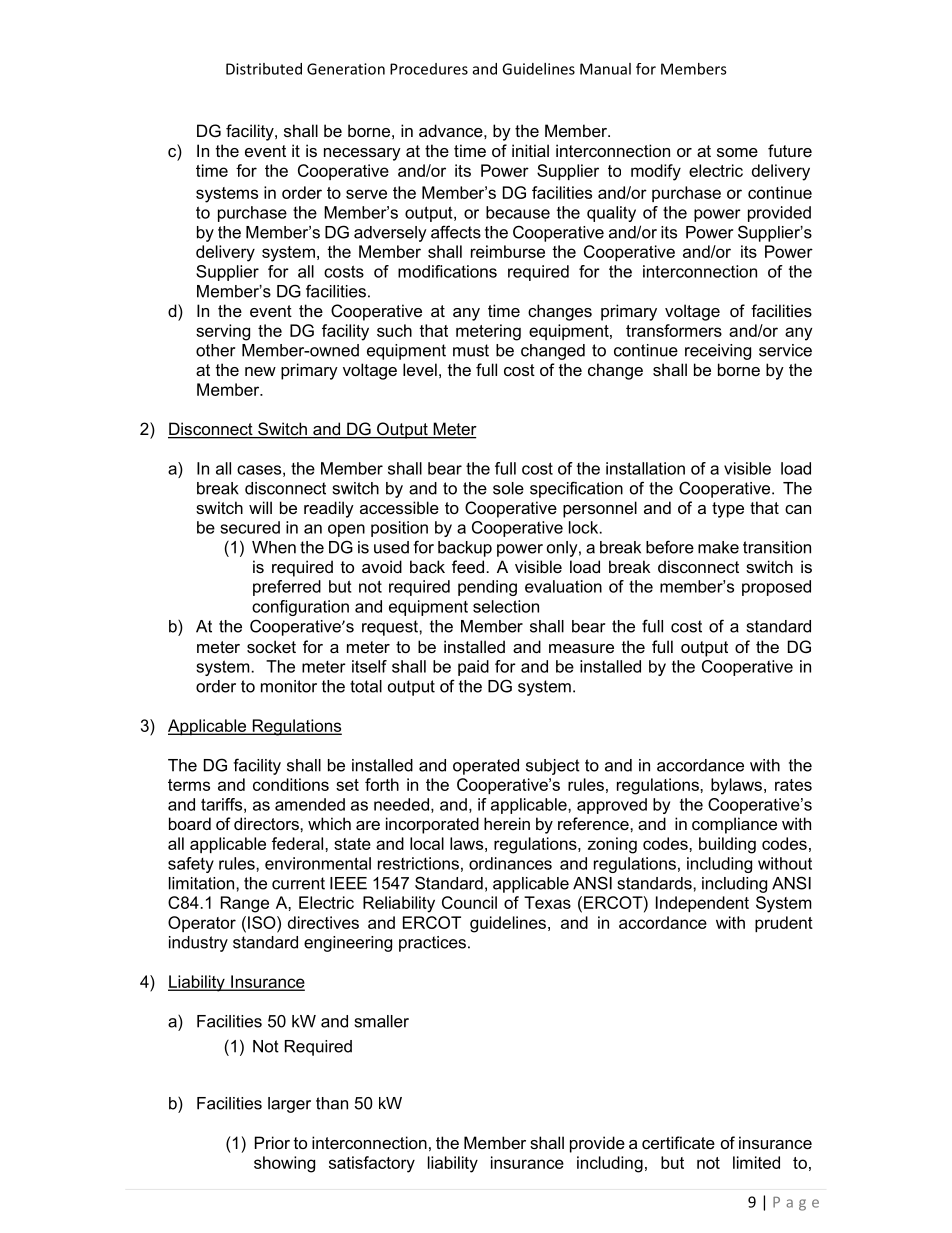 The width and height of the screenshot is (952, 1233). Describe the element at coordinates (702, 904) in the screenshot. I see `Independent` at that location.
